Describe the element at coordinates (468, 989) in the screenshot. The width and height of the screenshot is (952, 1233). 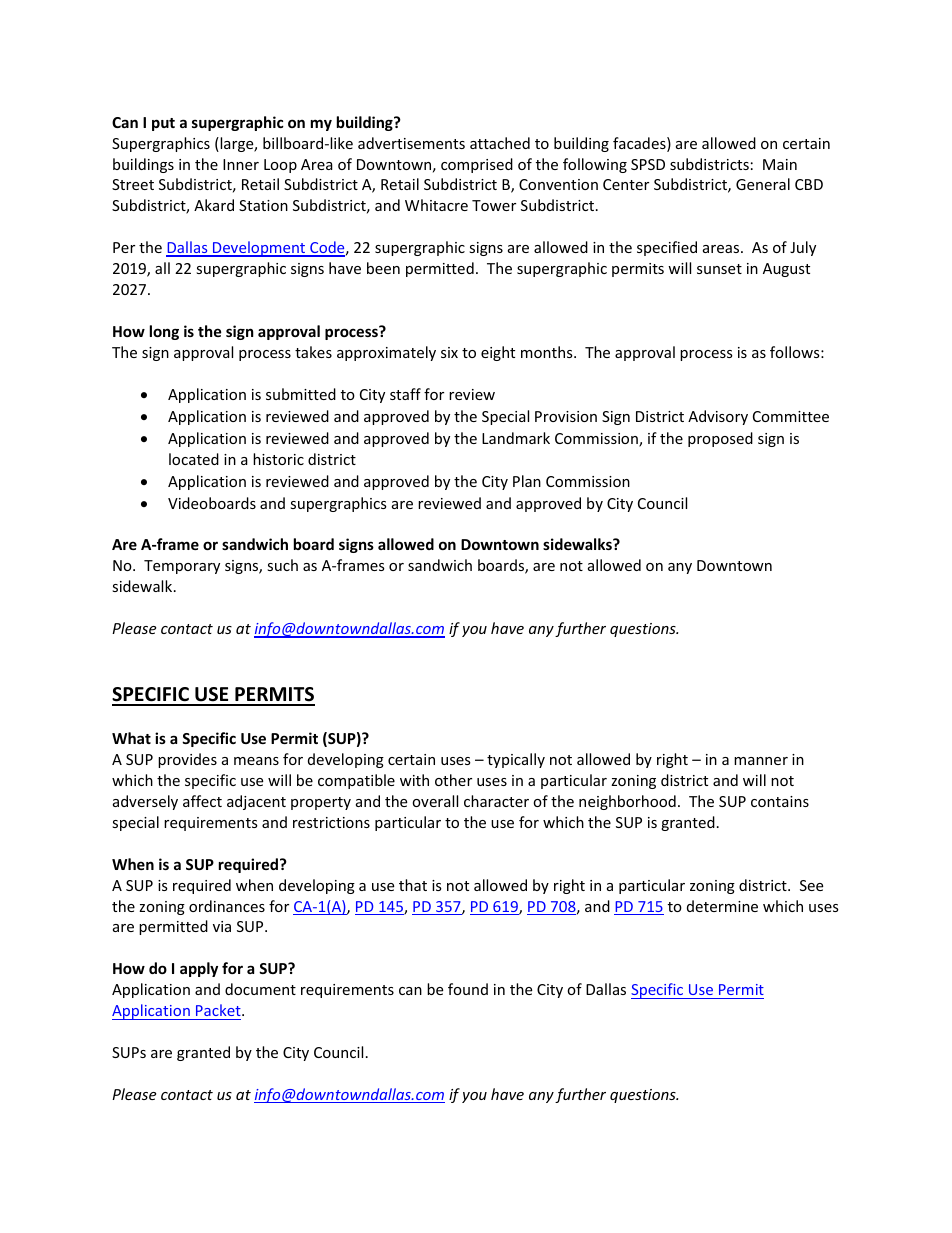
I see `found` at that location.
